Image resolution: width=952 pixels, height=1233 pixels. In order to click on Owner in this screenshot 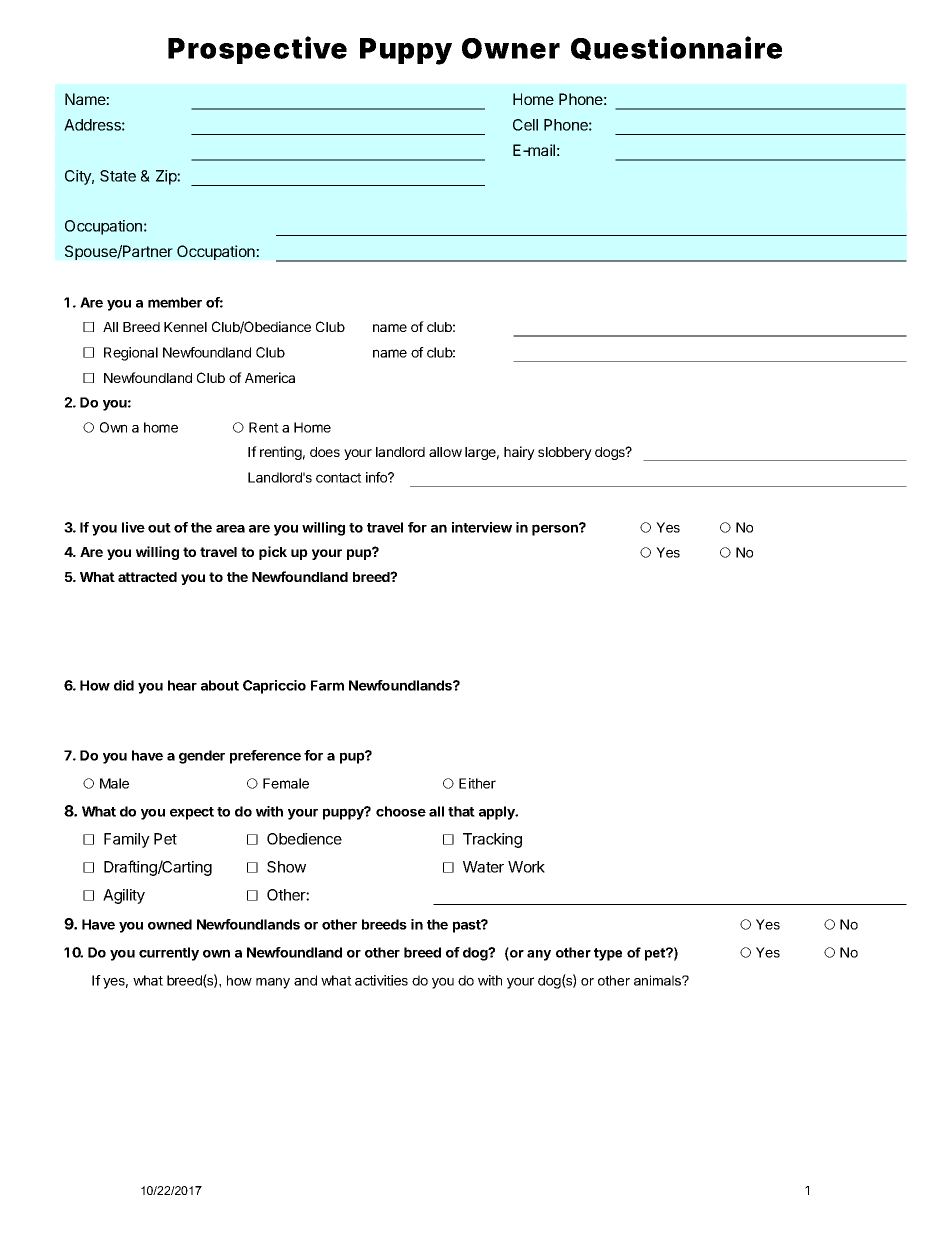, I will do `click(511, 48)`.
